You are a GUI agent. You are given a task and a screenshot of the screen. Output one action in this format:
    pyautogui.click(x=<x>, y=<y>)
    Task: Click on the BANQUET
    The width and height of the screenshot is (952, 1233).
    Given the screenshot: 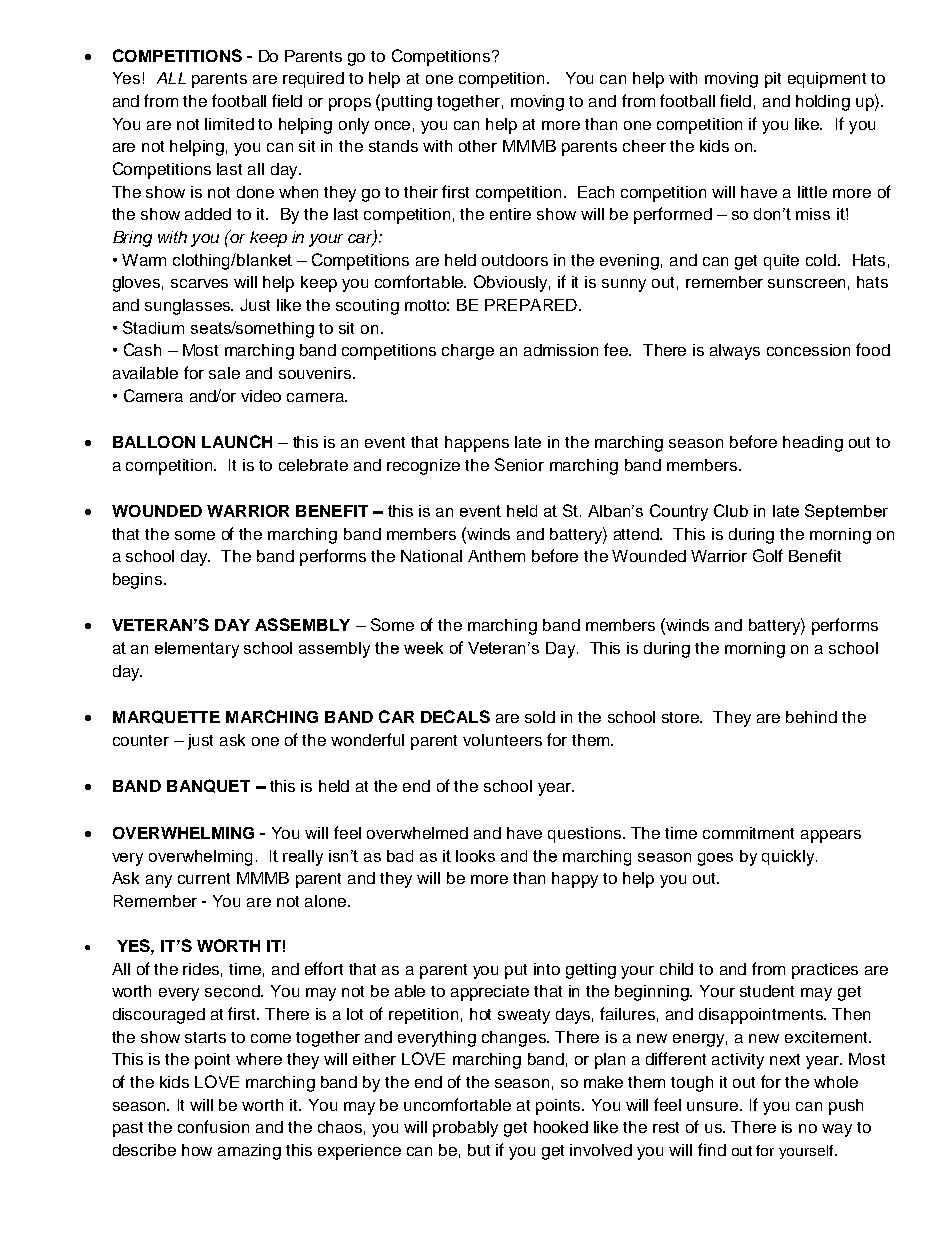 What is the action you would take?
    pyautogui.click(x=208, y=786)
